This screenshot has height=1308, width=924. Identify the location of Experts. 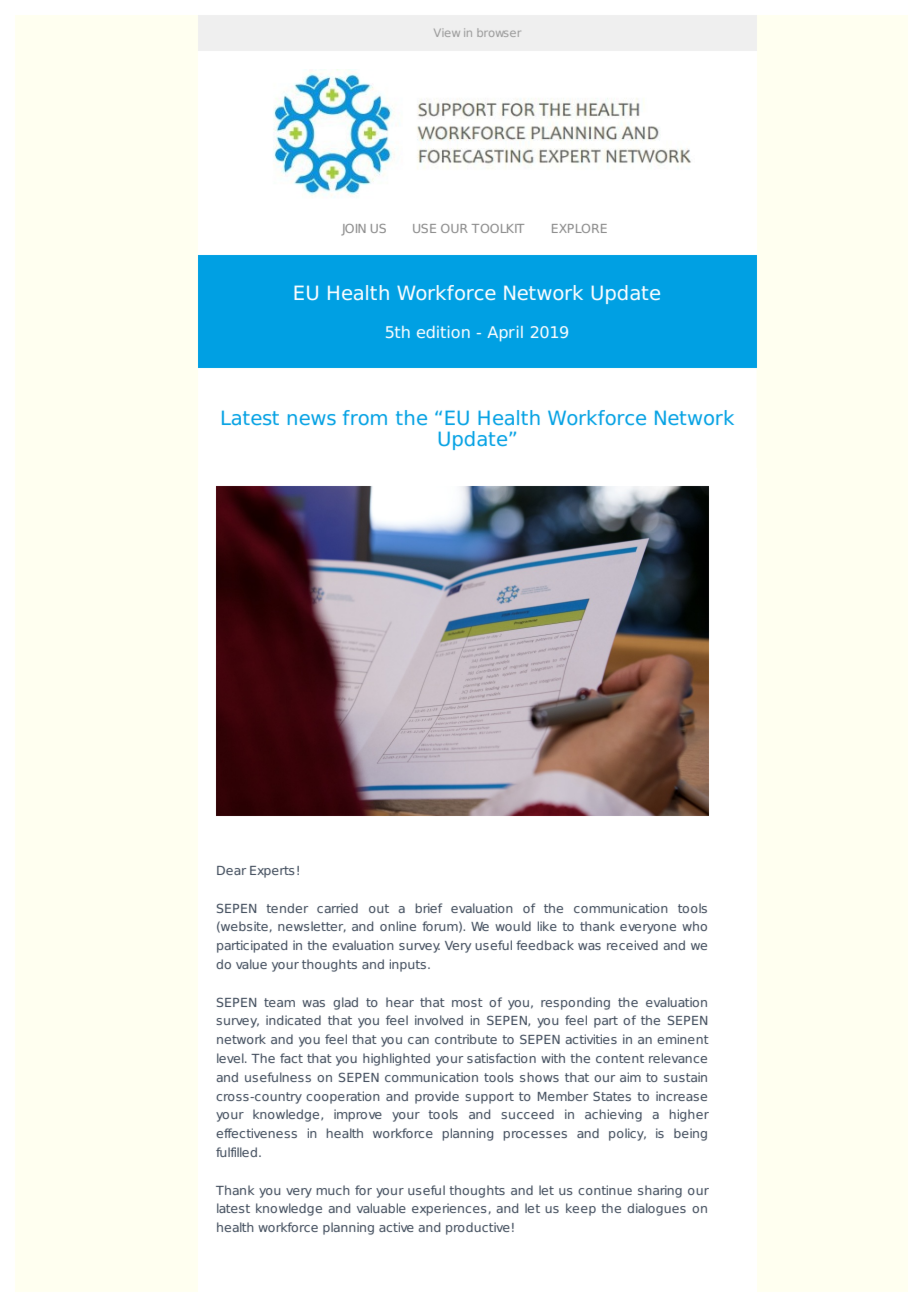
(272, 872).
